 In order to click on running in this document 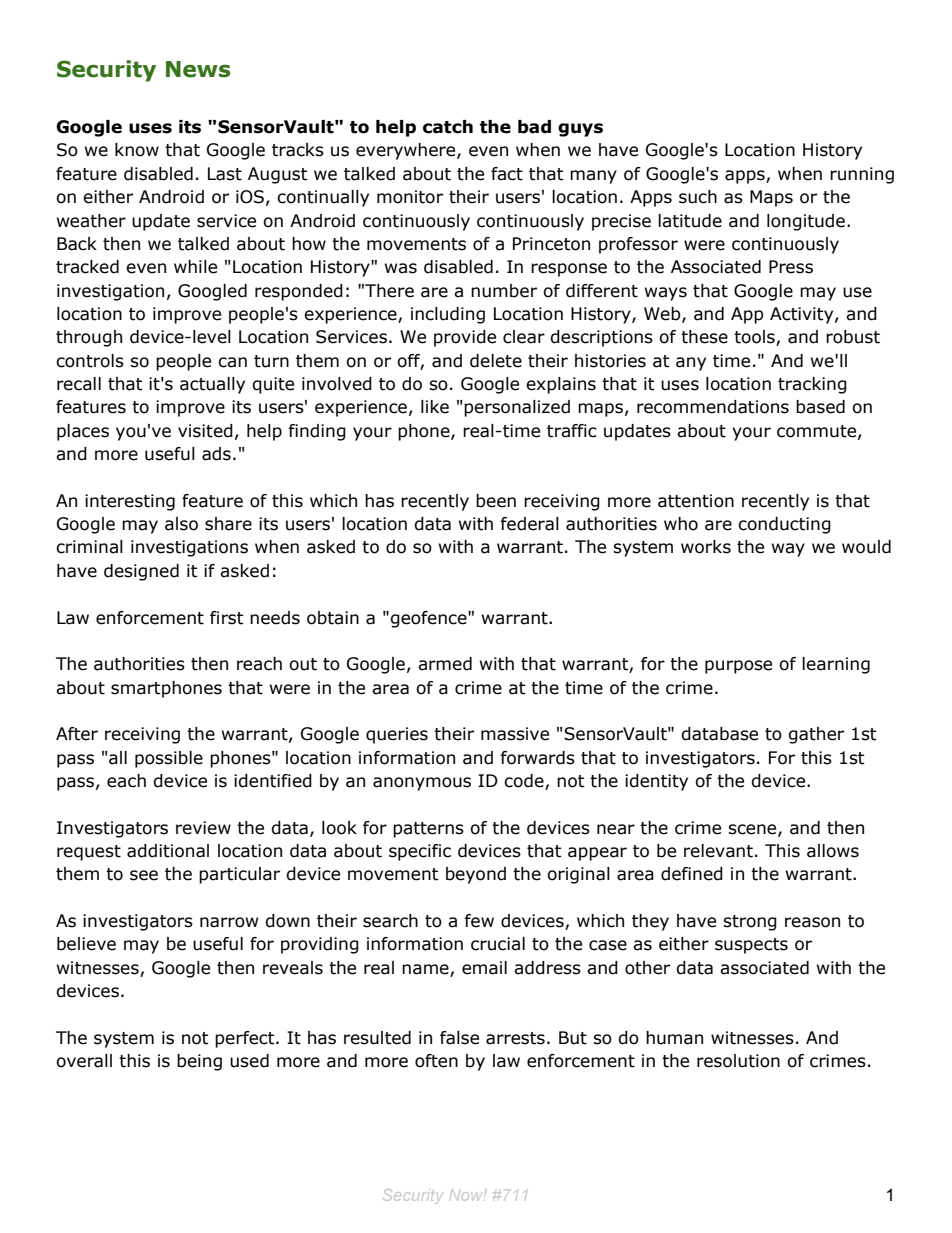, I will do `click(862, 175)`.
